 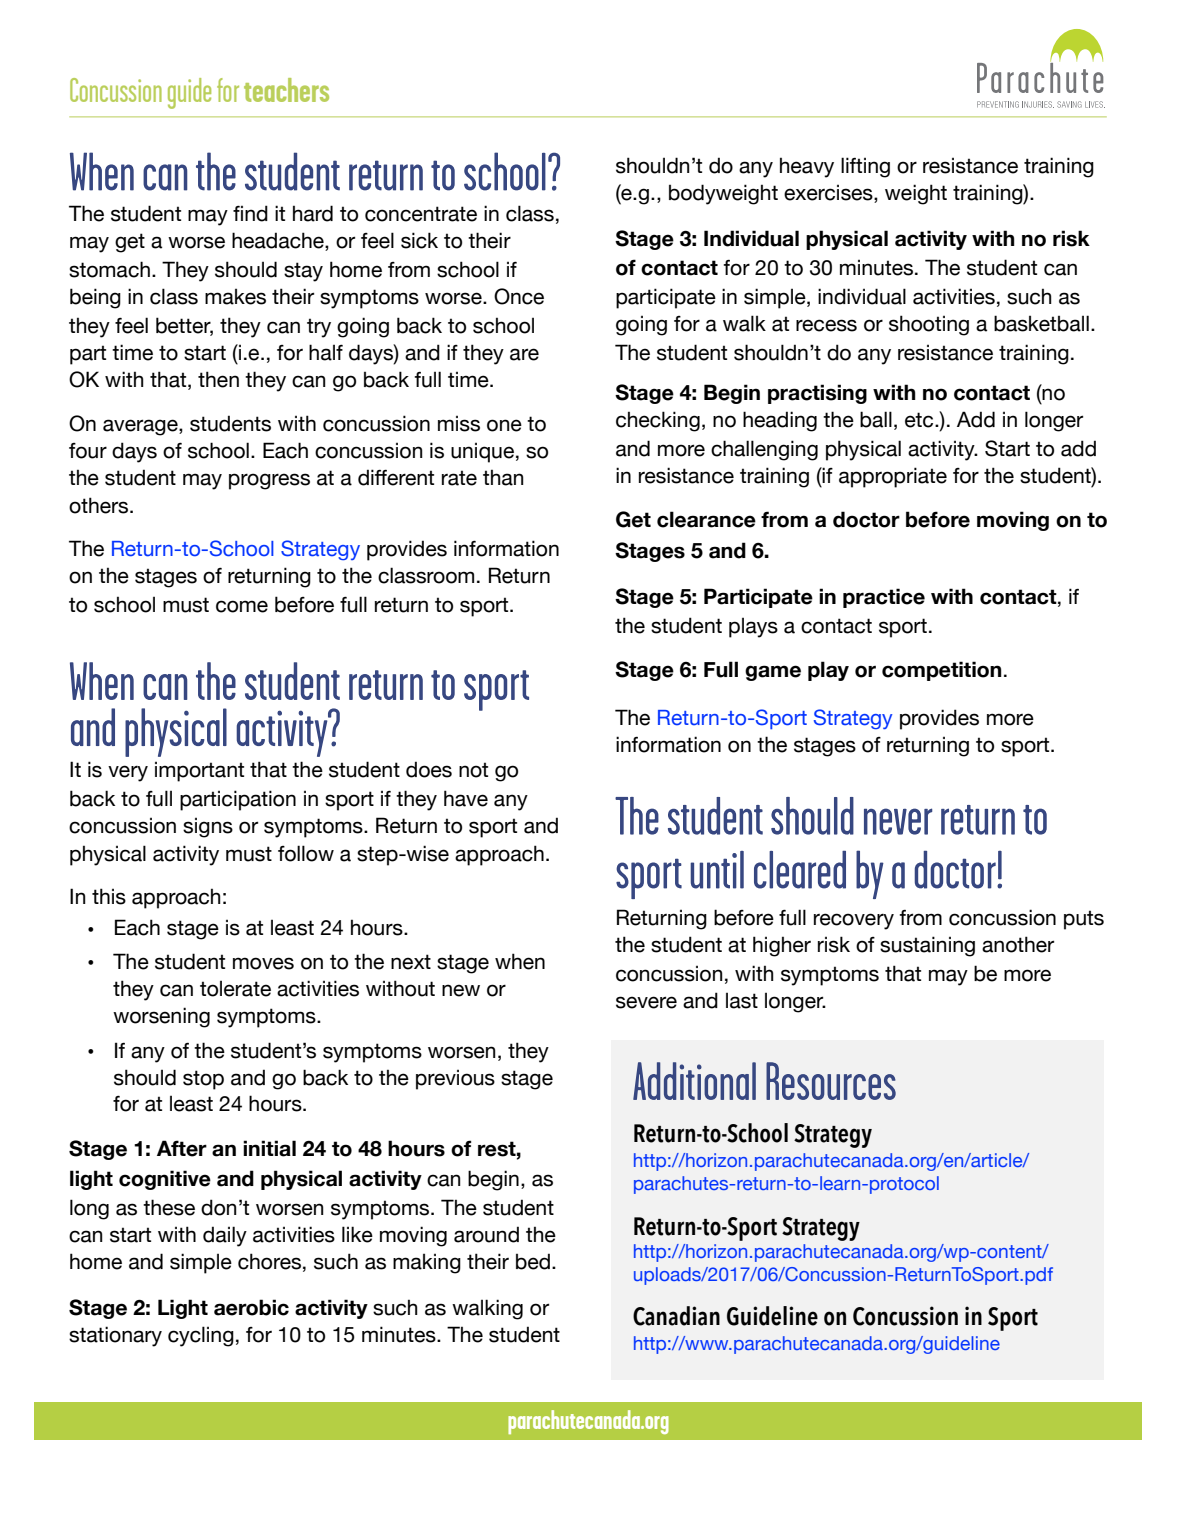 What do you see at coordinates (242, 606) in the document?
I see `come` at bounding box center [242, 606].
